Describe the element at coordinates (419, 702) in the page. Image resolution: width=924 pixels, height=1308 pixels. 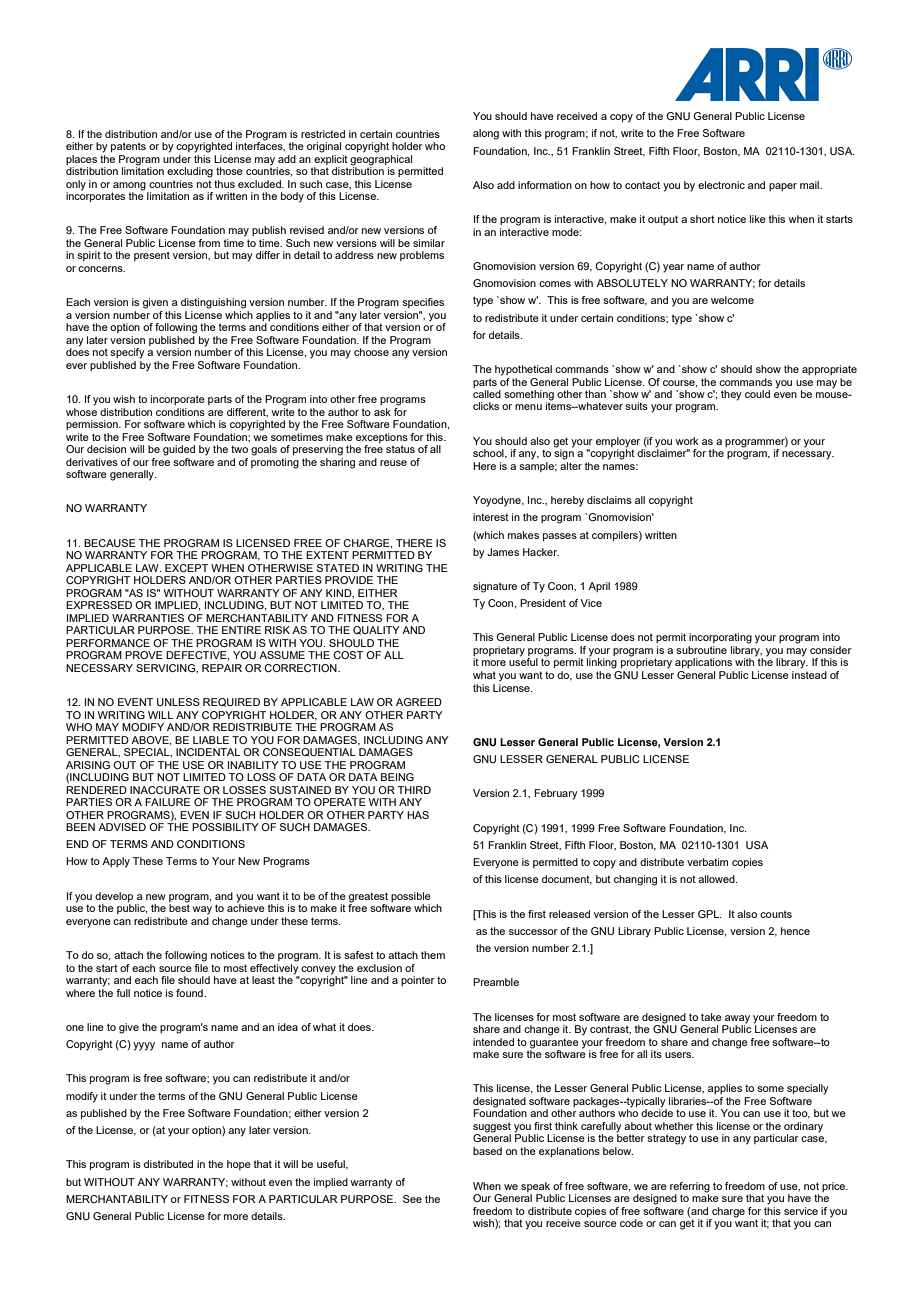
I see `AGREED` at that location.
